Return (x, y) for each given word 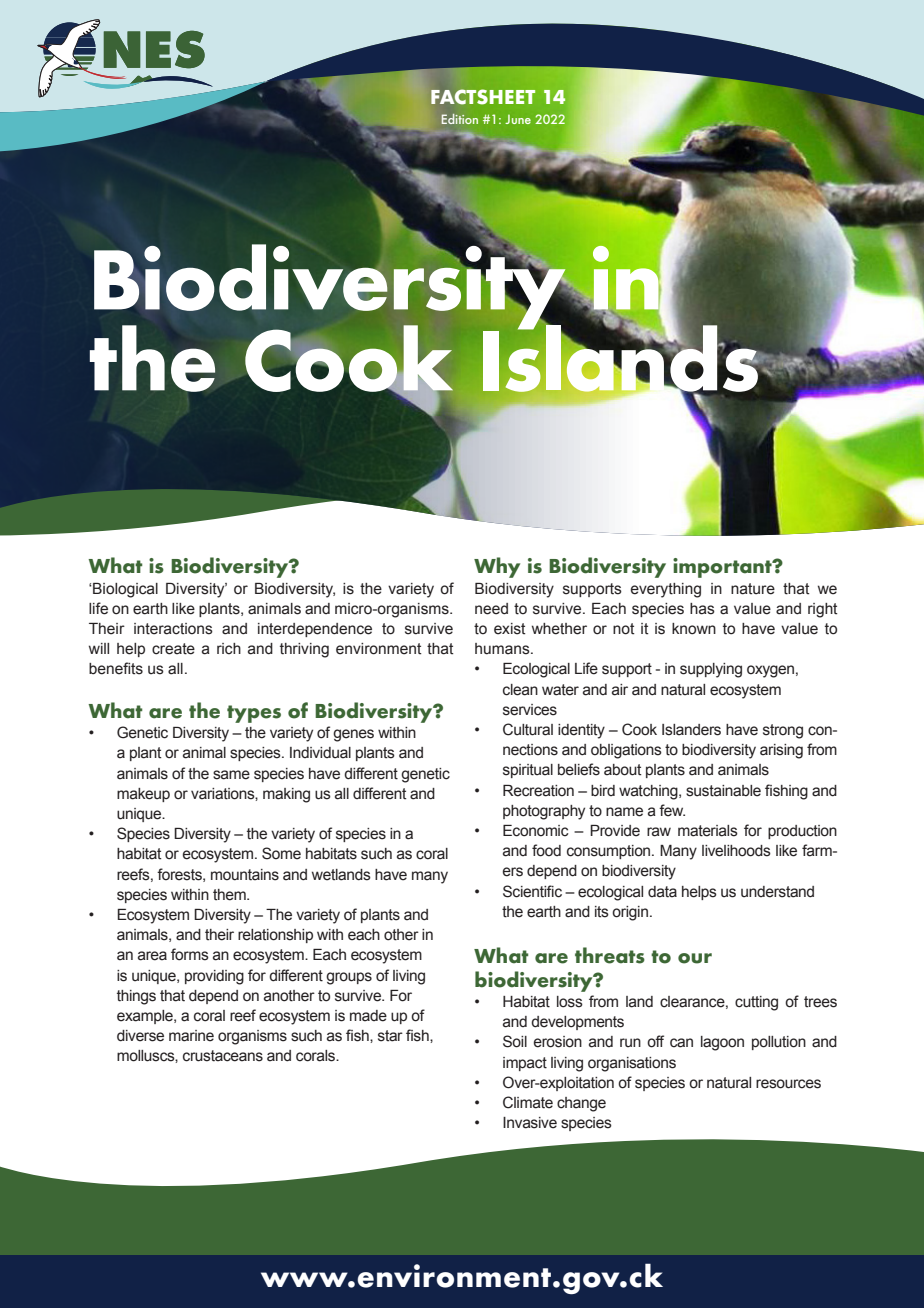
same (231, 775)
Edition (459, 119)
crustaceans (223, 1056)
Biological (124, 590)
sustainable (723, 791)
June (518, 119)
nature (753, 589)
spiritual (528, 771)
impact (525, 1064)
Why (497, 567)
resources (788, 1084)
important (723, 568)
